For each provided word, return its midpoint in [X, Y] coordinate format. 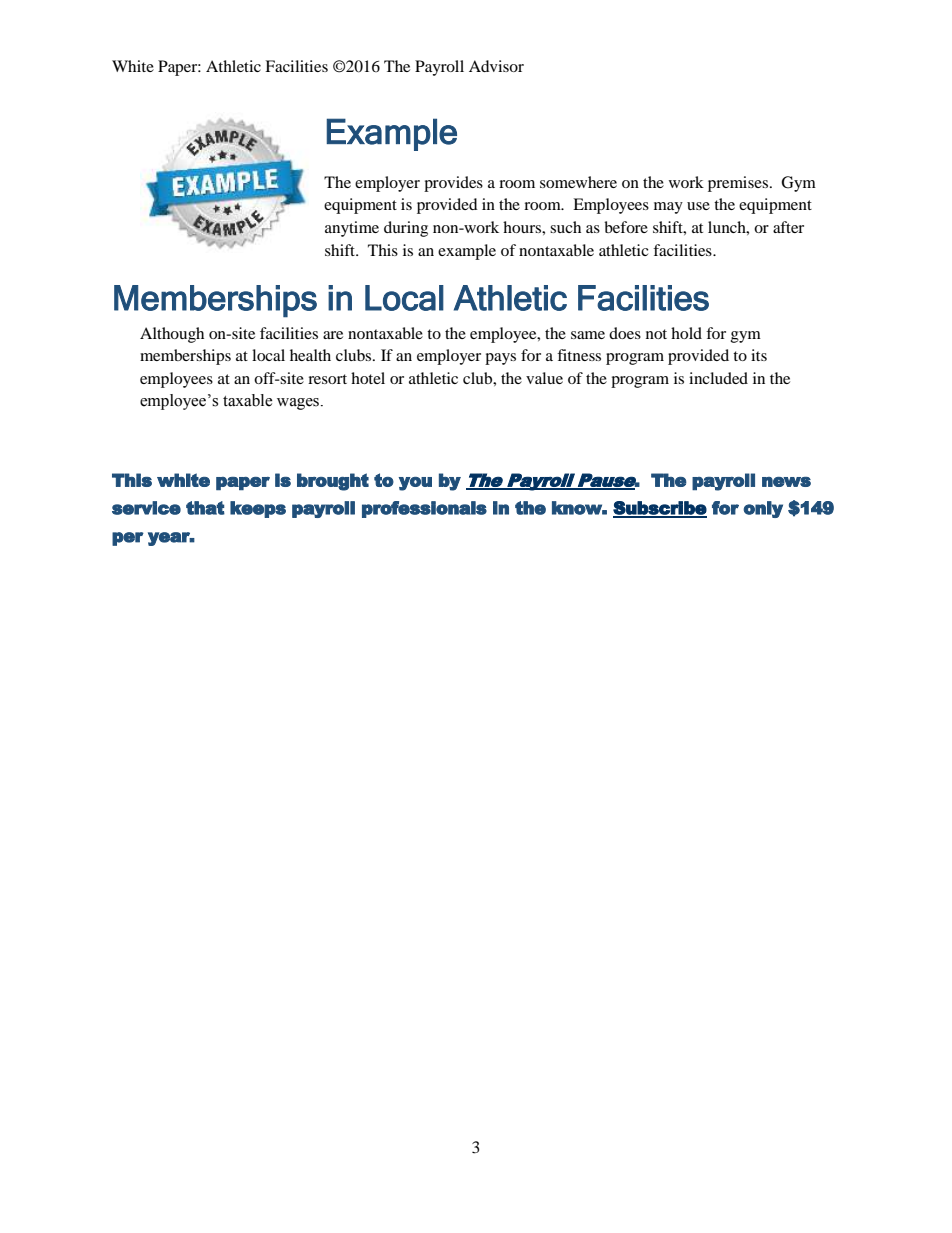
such [565, 227]
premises [739, 184]
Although [172, 335]
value [544, 378]
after [788, 227]
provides [453, 184]
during [406, 229]
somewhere [578, 182]
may [668, 208]
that [205, 508]
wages [299, 404]
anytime [352, 229]
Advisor [496, 66]
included [718, 378]
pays [500, 359]
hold [686, 333]
